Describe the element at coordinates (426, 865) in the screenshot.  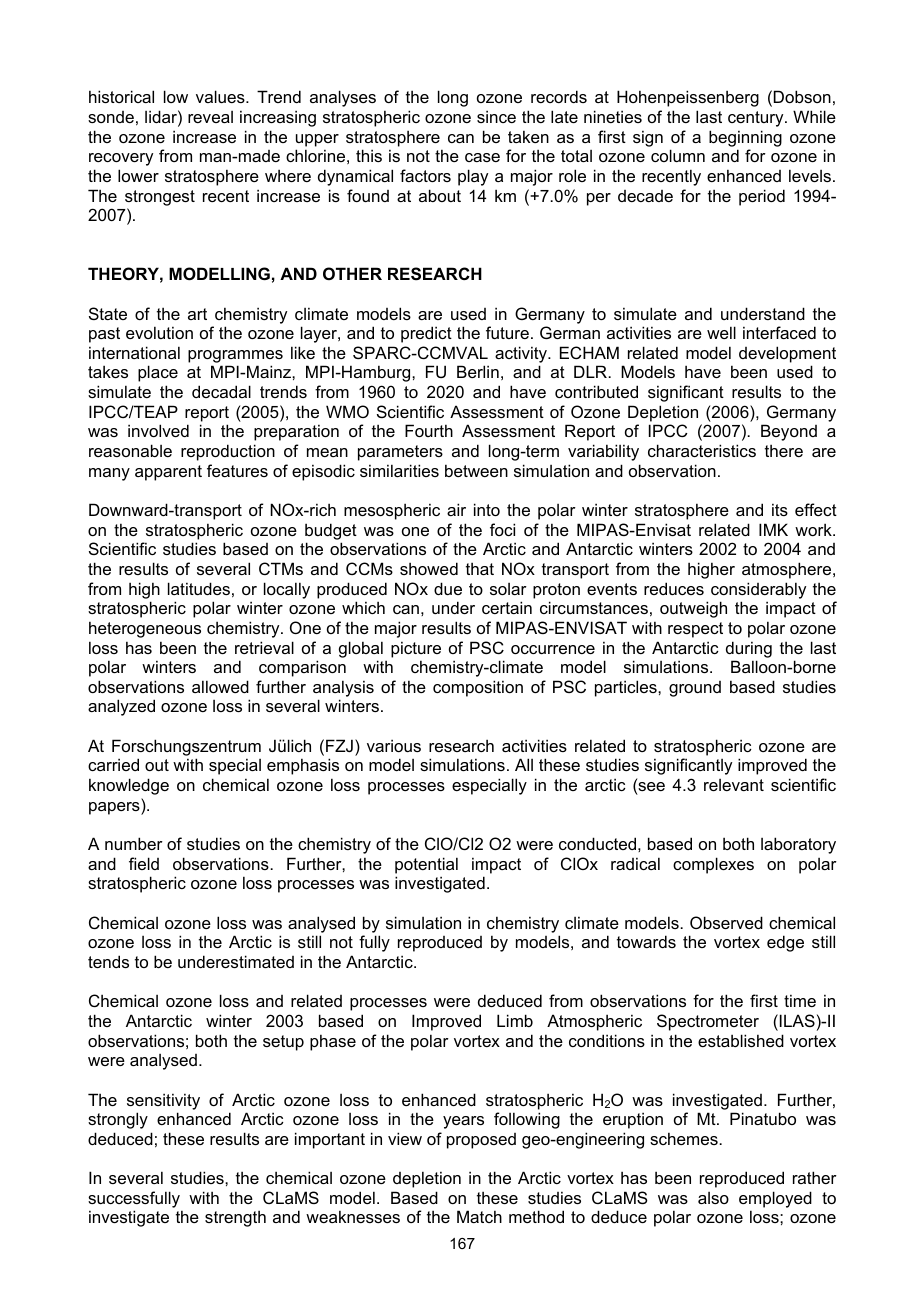
I see `potential` at that location.
